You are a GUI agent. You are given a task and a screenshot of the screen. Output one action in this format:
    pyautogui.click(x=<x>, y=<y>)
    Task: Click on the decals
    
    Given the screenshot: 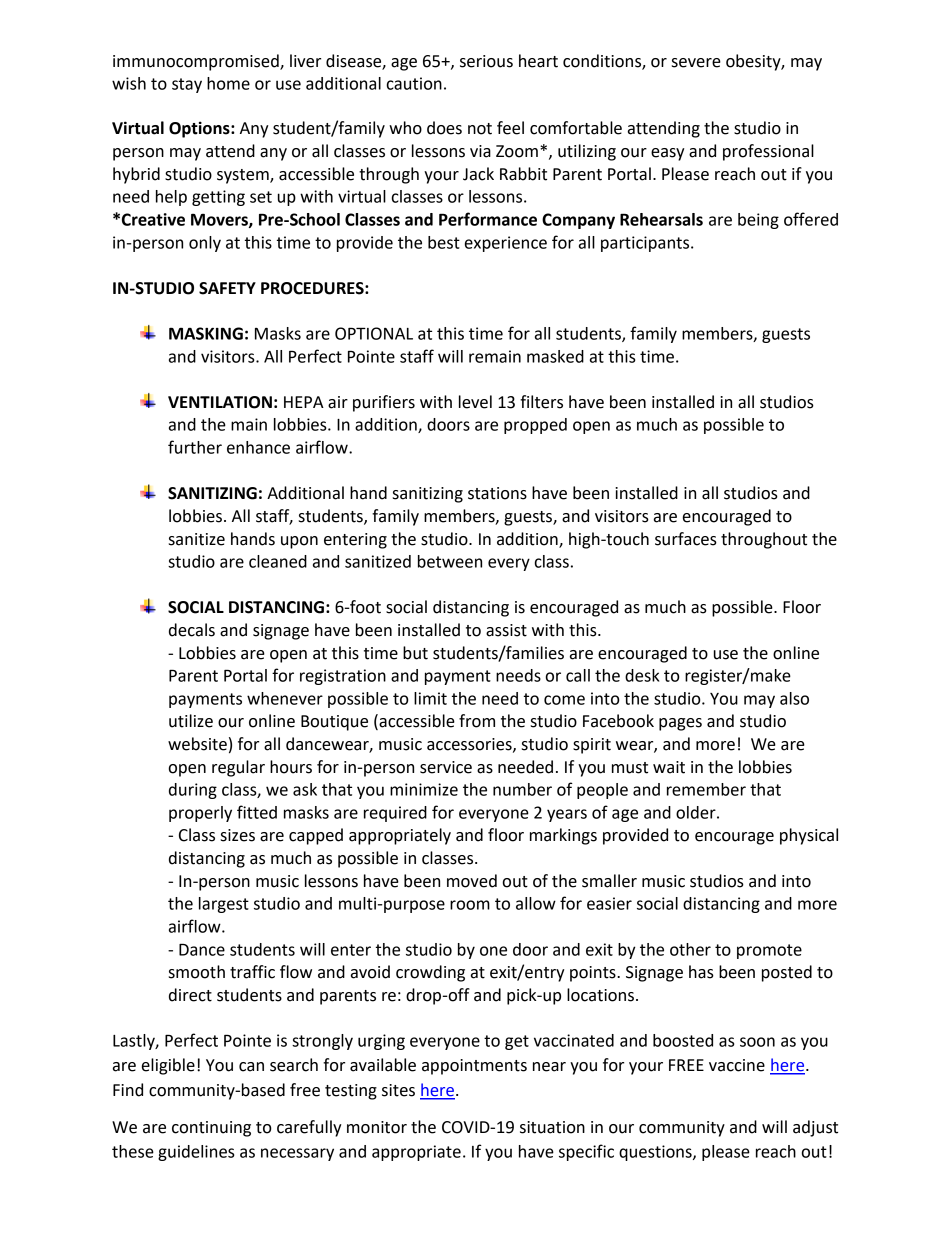 What is the action you would take?
    pyautogui.click(x=192, y=630)
